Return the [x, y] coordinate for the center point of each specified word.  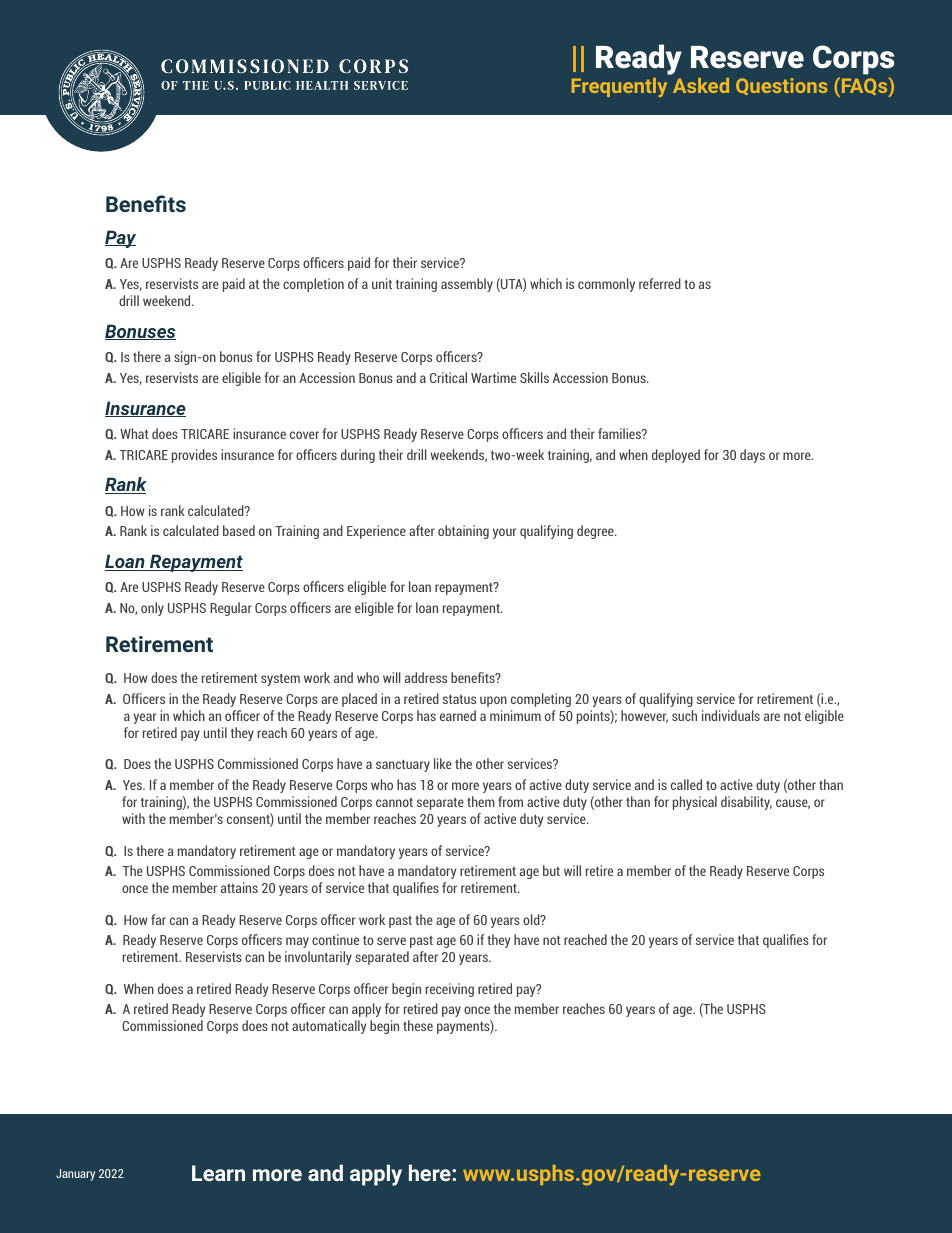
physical [695, 803]
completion [313, 285]
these [418, 1025]
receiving [450, 990]
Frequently [619, 87]
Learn [218, 1173]
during [358, 456]
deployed [676, 456]
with [133, 818]
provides [194, 456]
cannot [394, 802]
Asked [701, 85]
